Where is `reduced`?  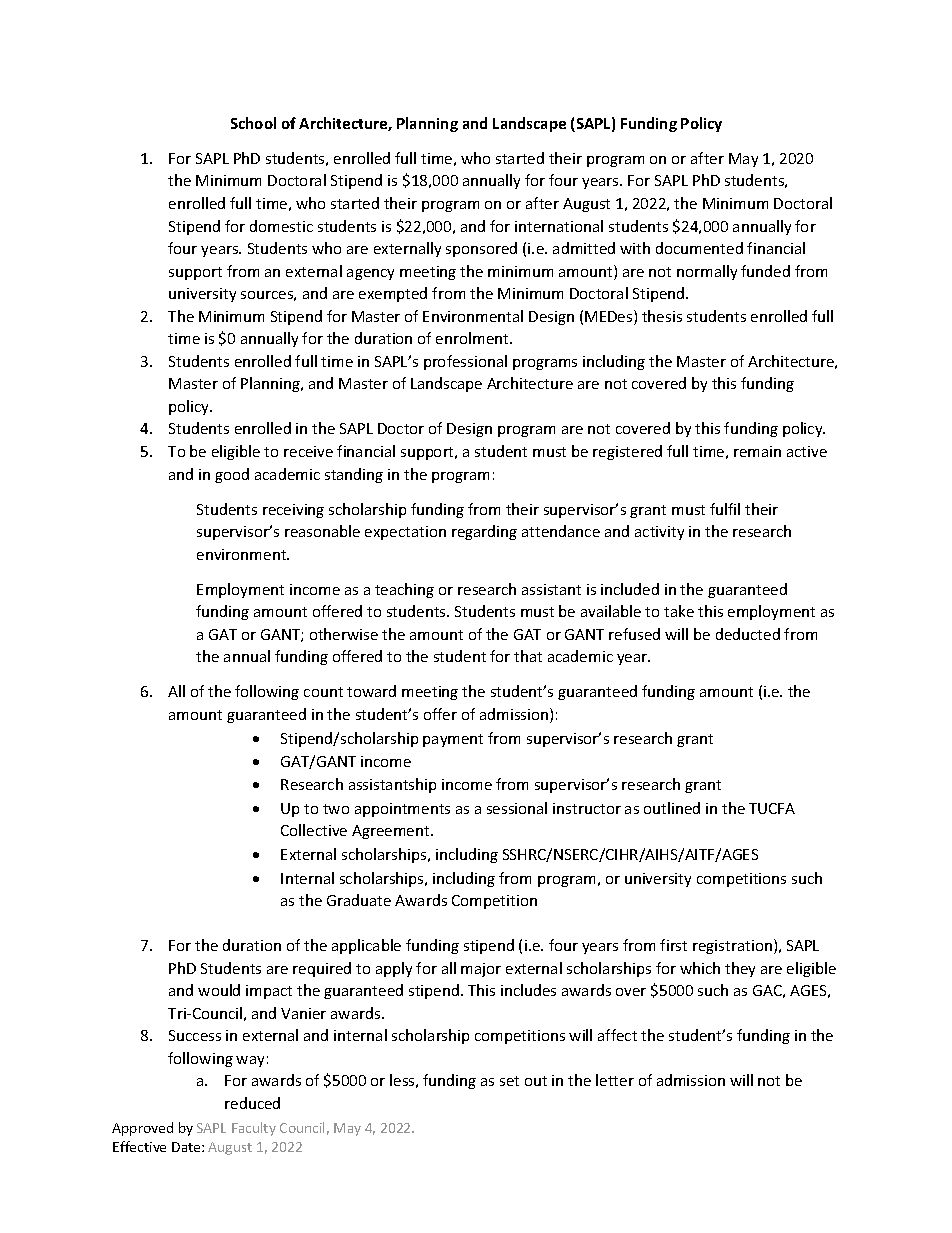
reduced is located at coordinates (252, 1103).
